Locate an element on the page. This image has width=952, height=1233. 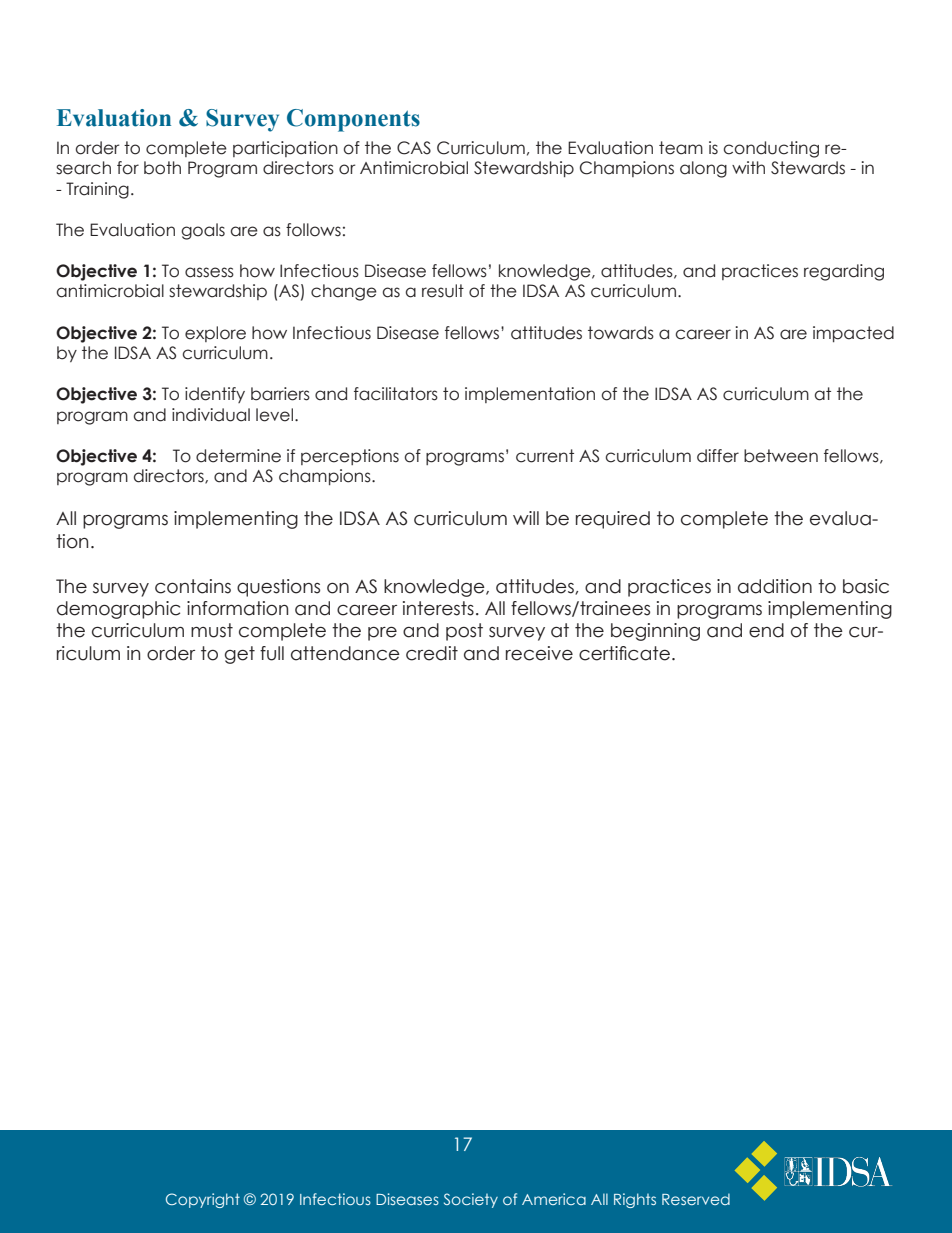
conducting is located at coordinates (771, 149).
